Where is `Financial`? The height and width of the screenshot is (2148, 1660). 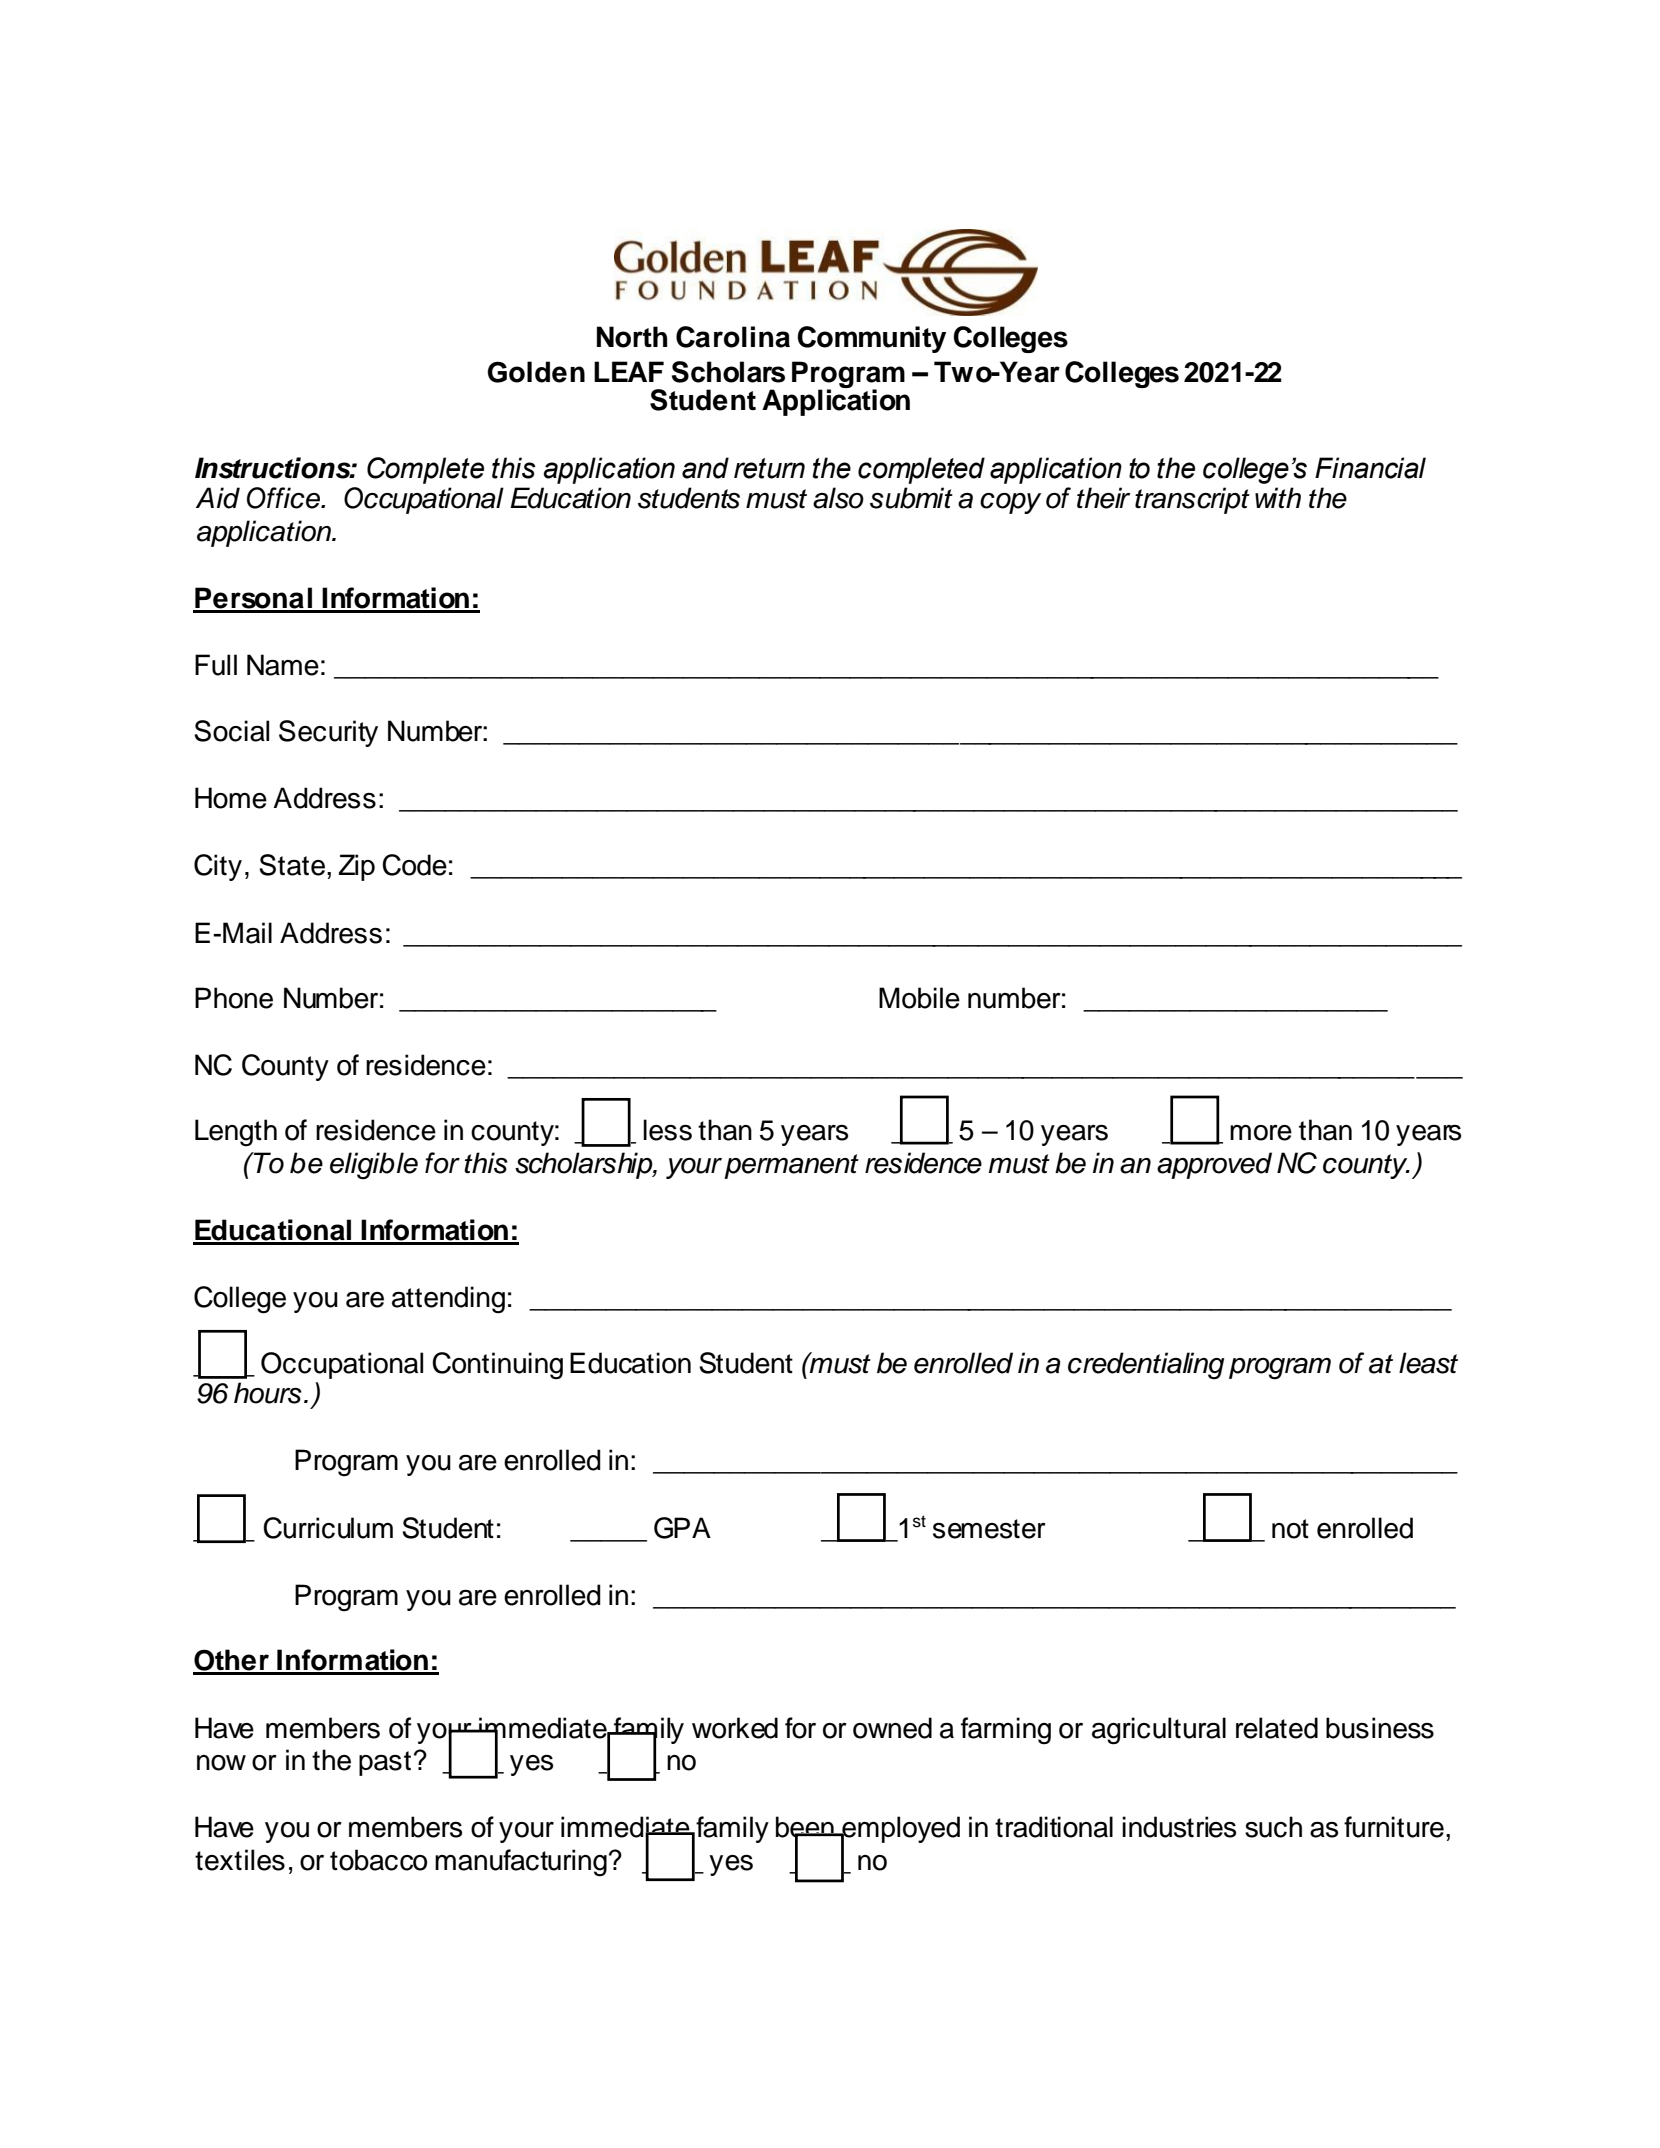
Financial is located at coordinates (1370, 468).
